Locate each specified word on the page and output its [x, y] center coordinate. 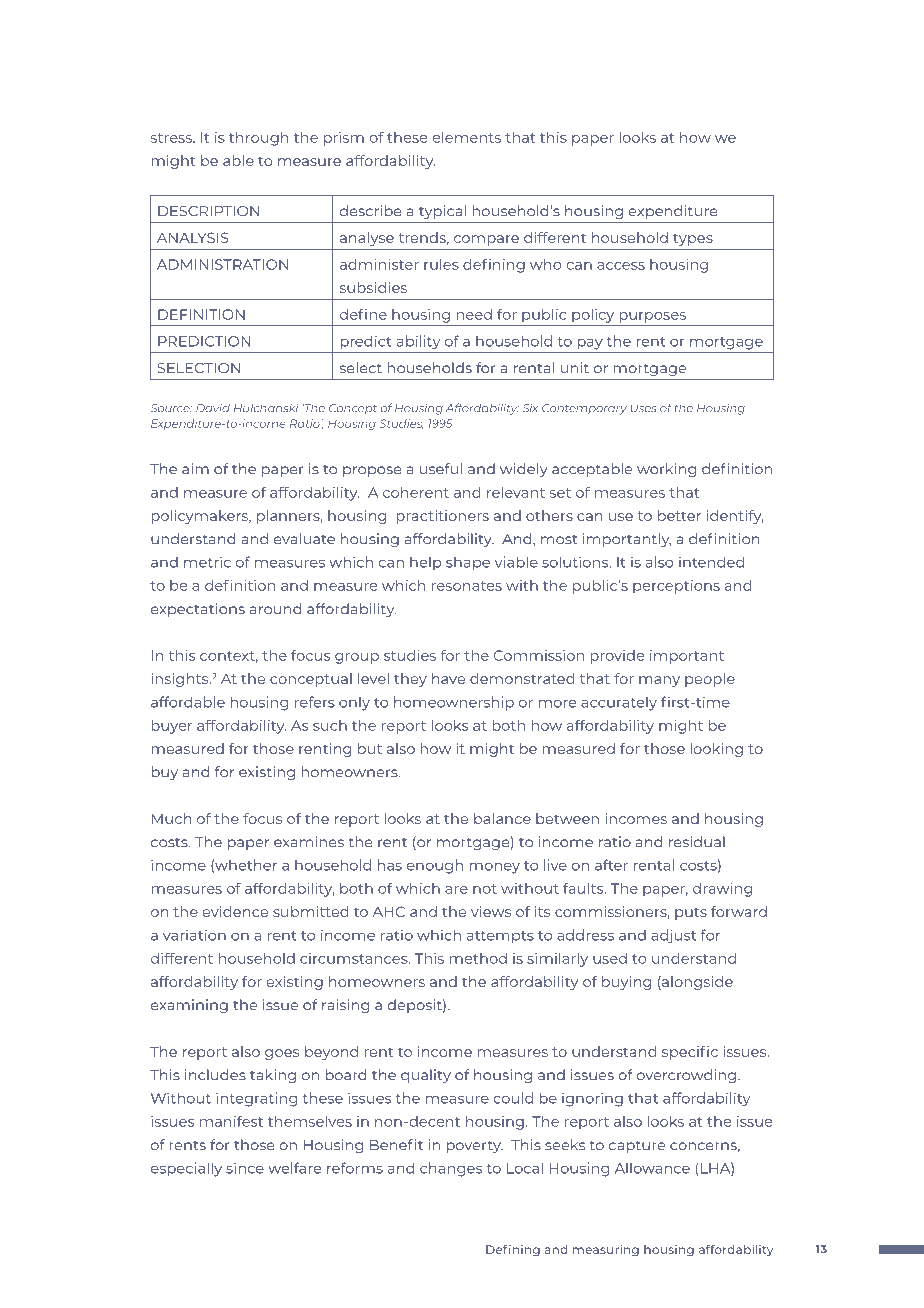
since [245, 1168]
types [693, 239]
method [478, 958]
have [448, 678]
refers [315, 702]
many [659, 681]
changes [451, 1169]
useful [441, 469]
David [213, 408]
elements [466, 137]
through [259, 139]
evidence [235, 911]
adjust [673, 936]
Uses [643, 408]
